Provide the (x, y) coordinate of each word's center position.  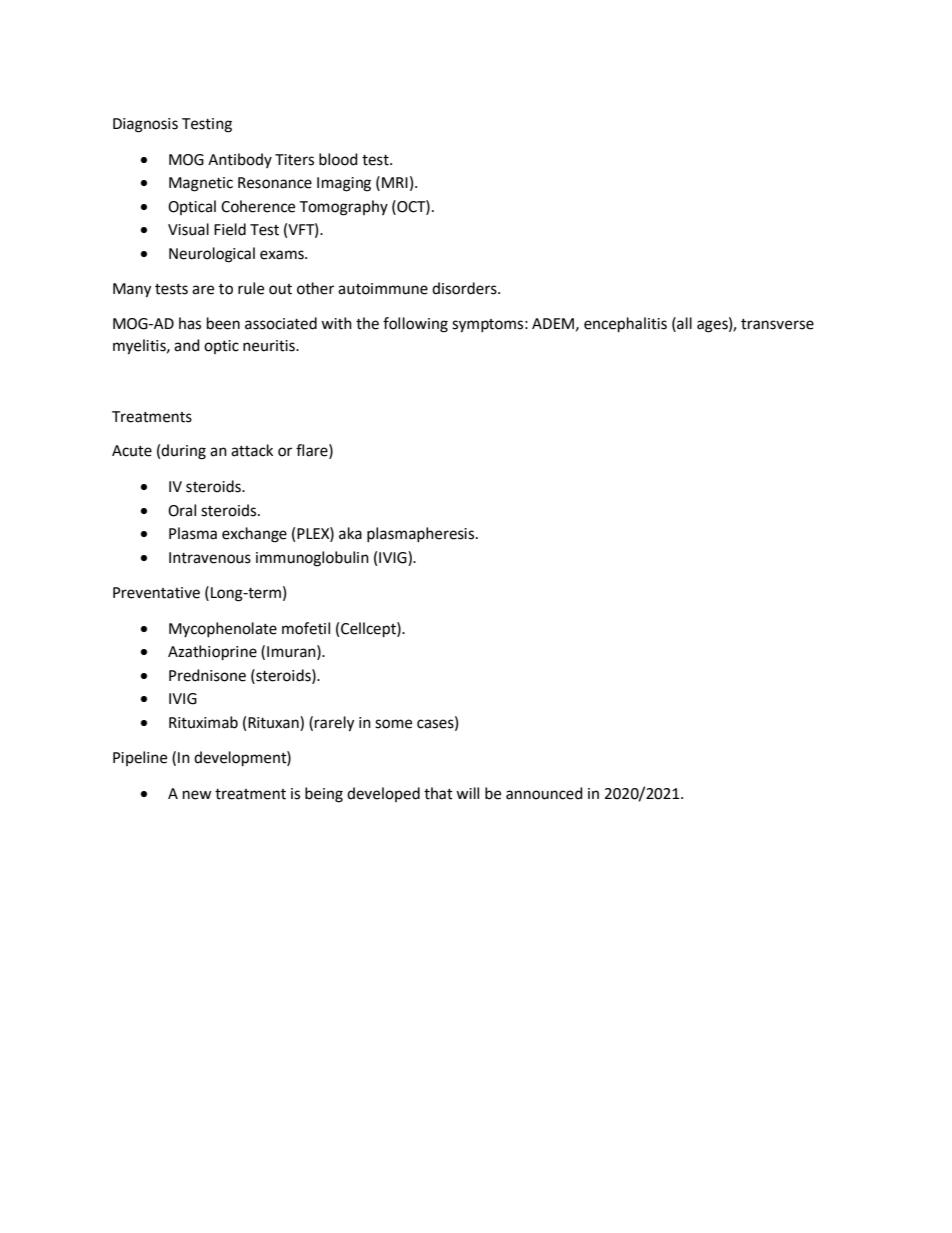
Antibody (240, 160)
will (467, 793)
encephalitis (625, 325)
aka (350, 533)
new (197, 795)
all (683, 323)
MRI (395, 182)
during (183, 452)
